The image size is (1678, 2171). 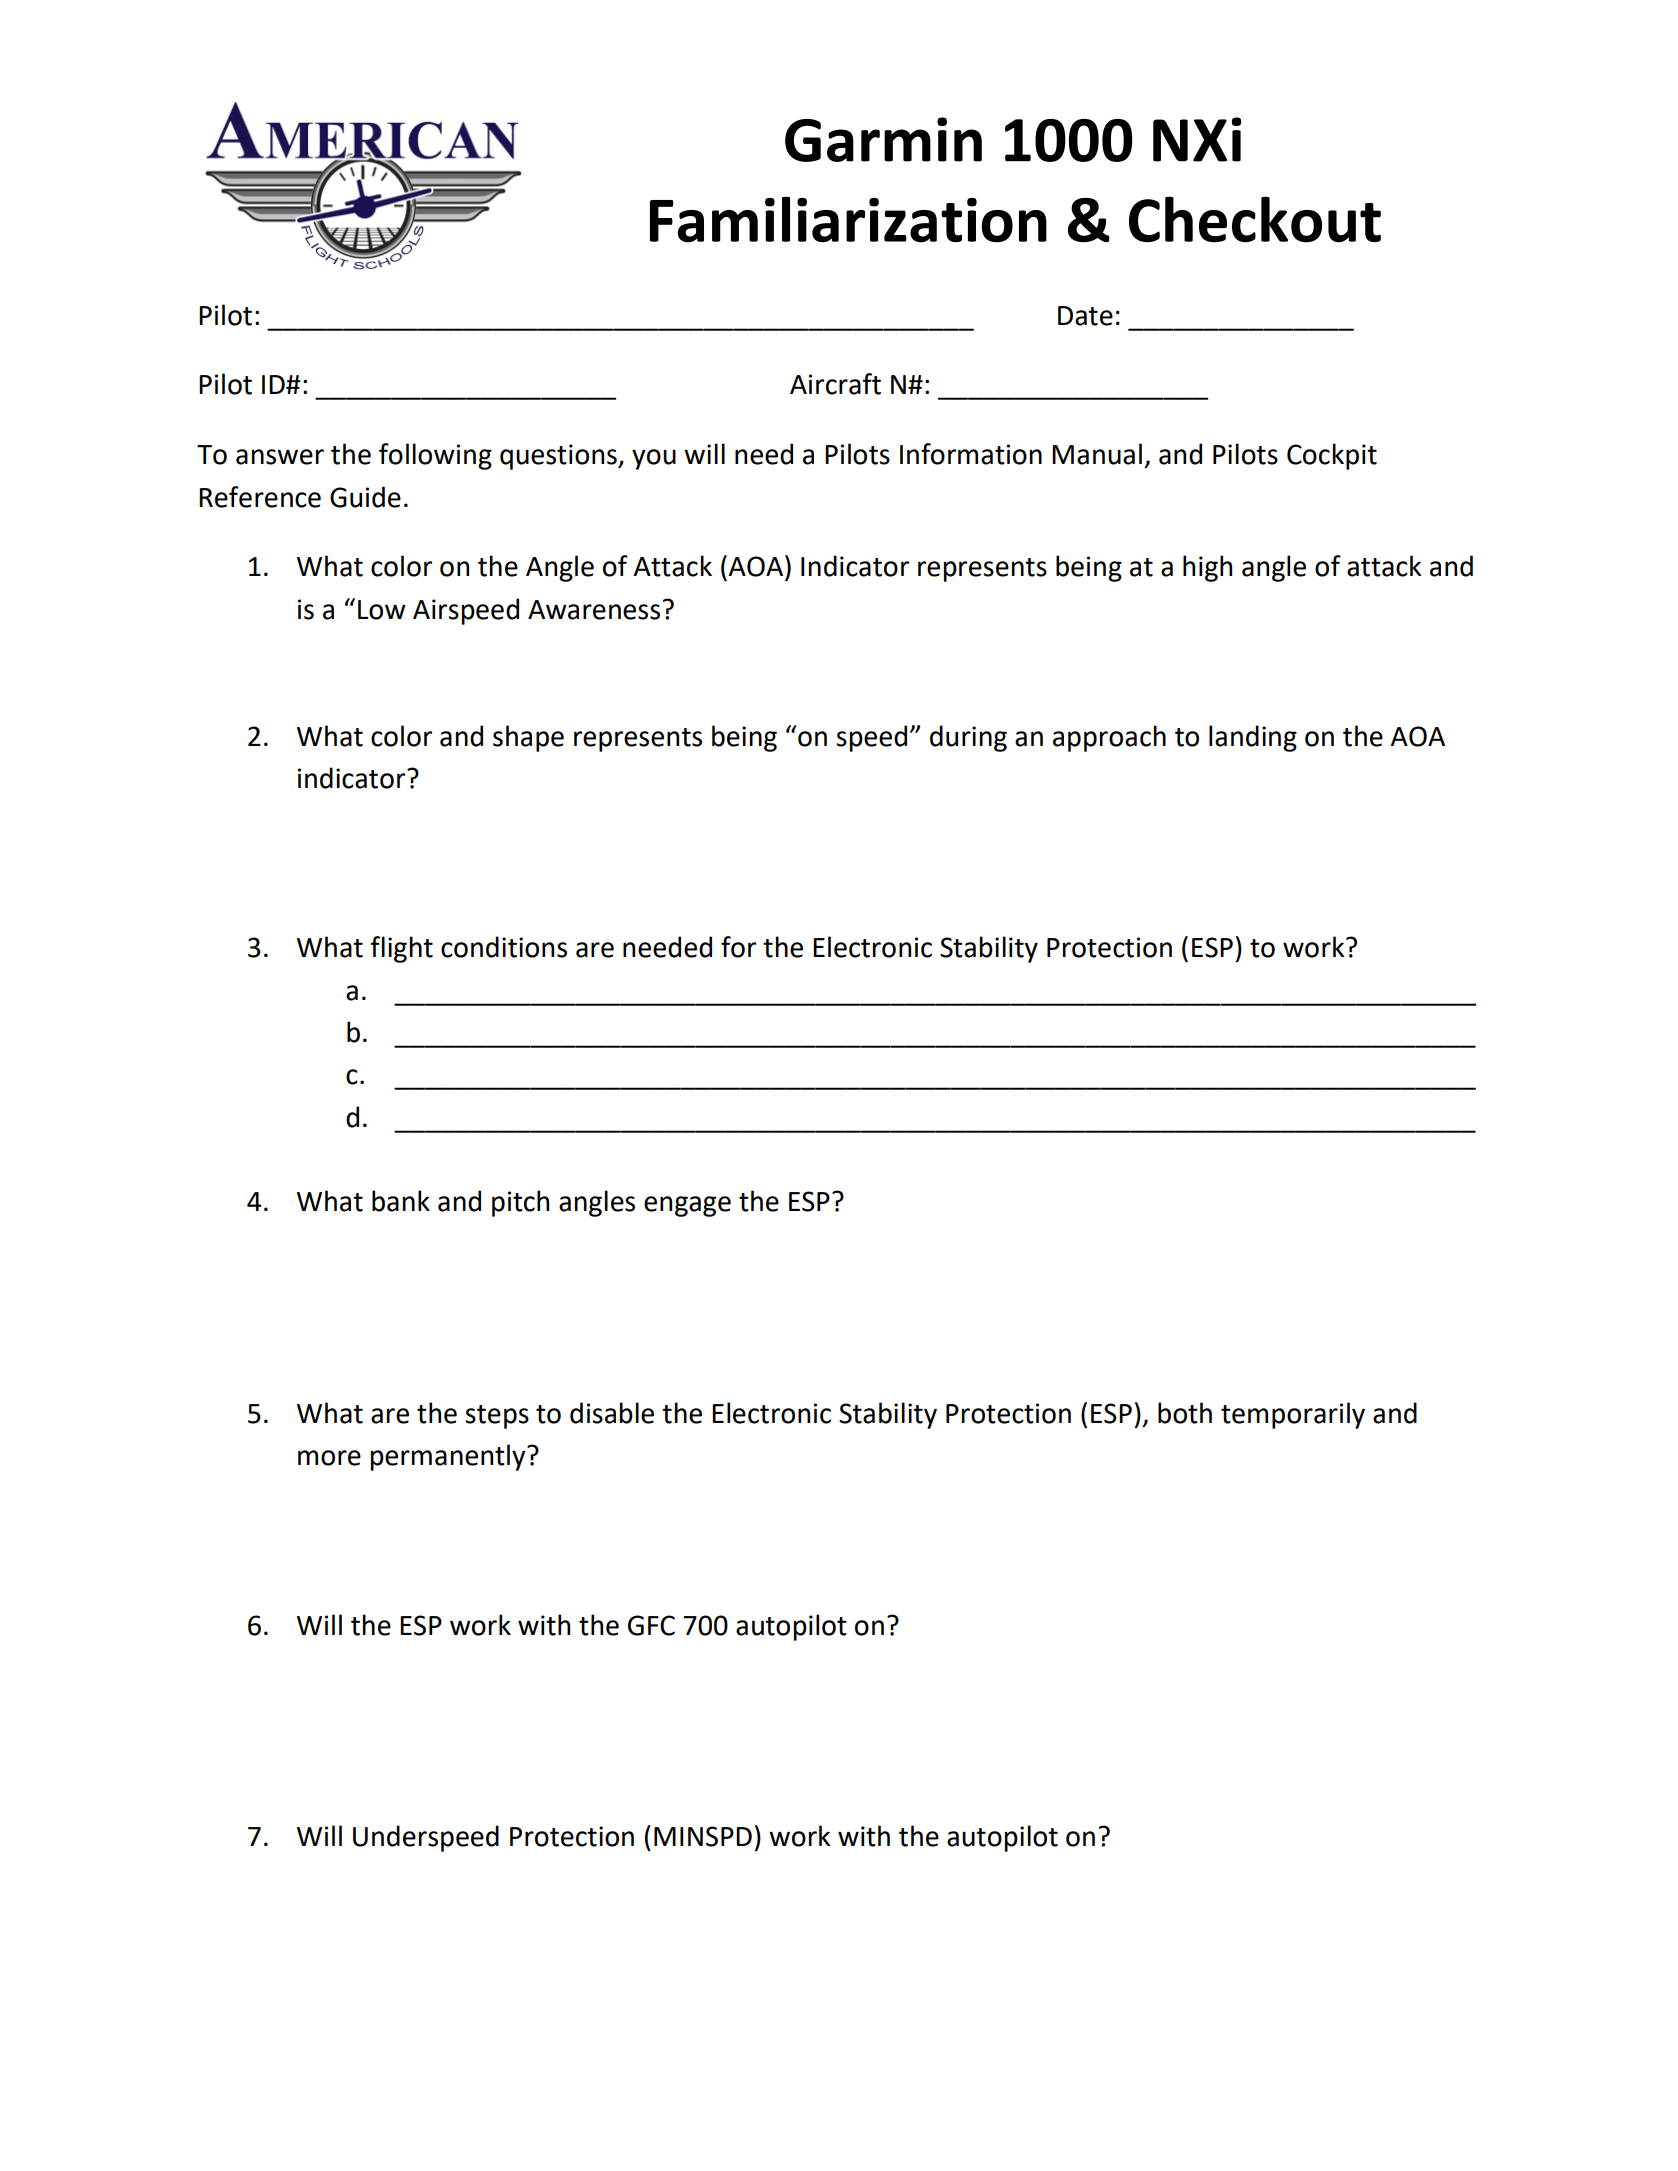 I want to click on following, so click(x=435, y=456).
